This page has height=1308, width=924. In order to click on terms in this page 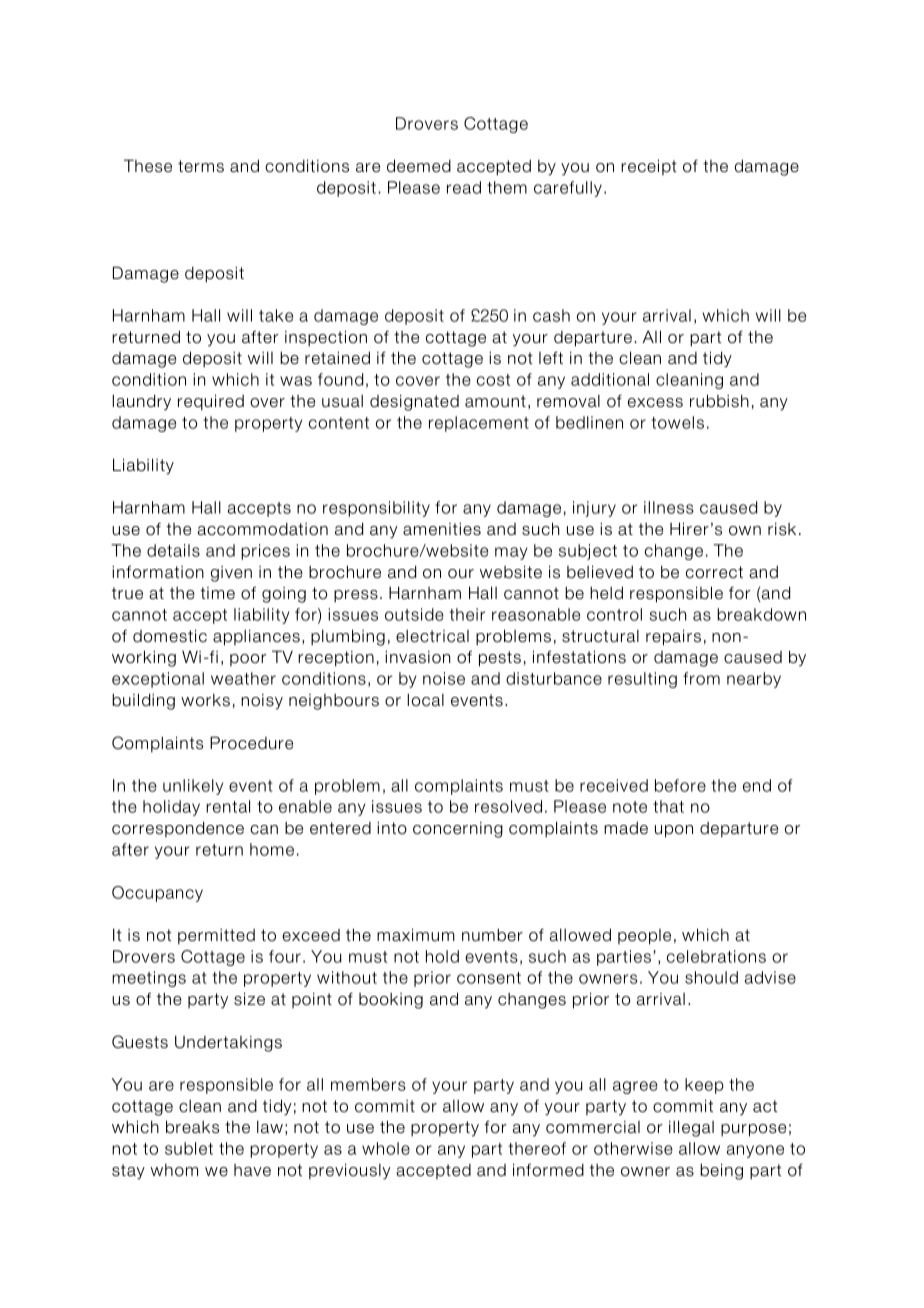, I will do `click(201, 166)`.
